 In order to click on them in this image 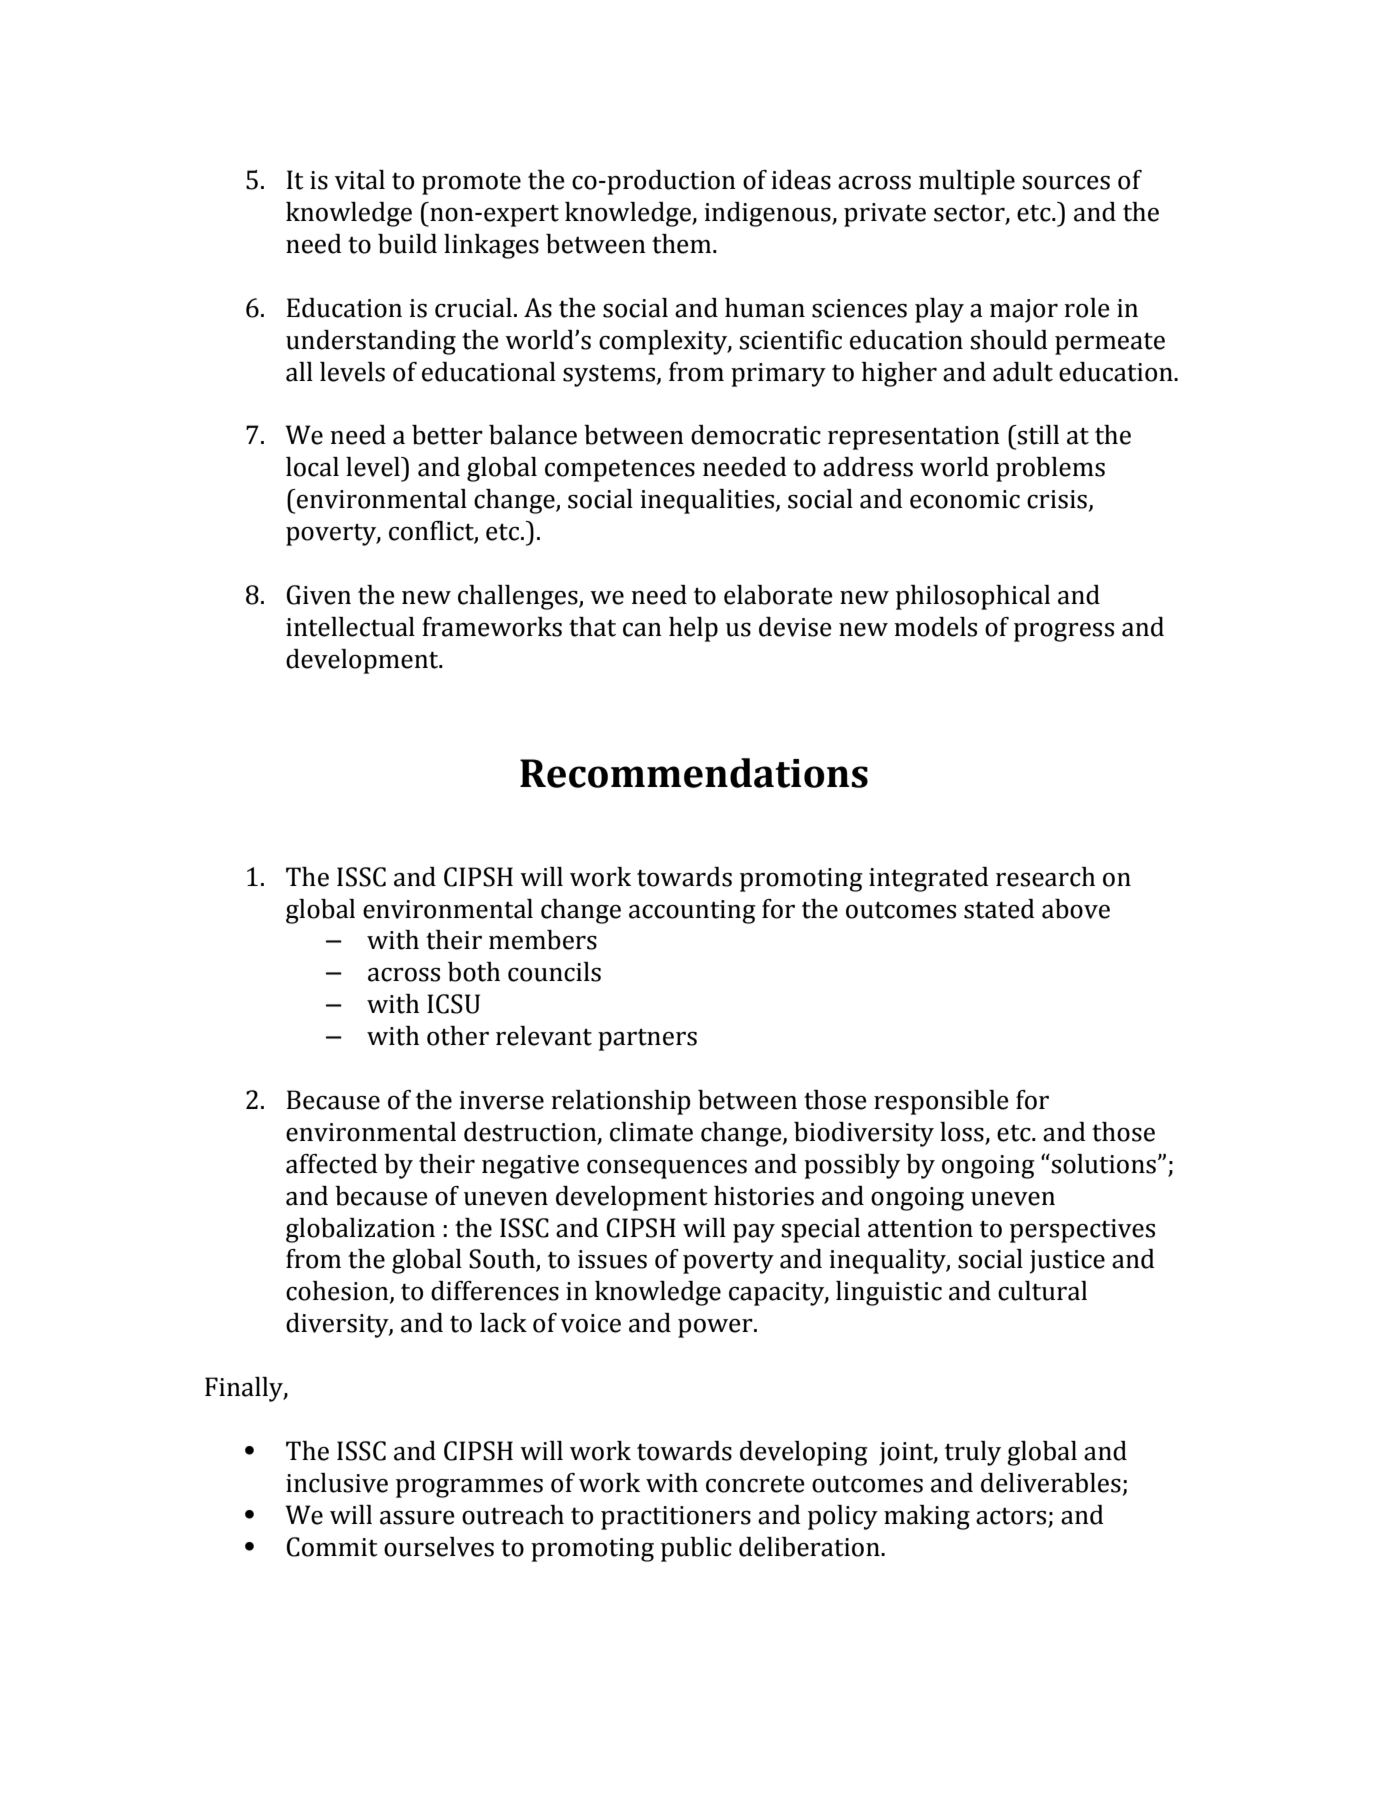, I will do `click(683, 244)`.
